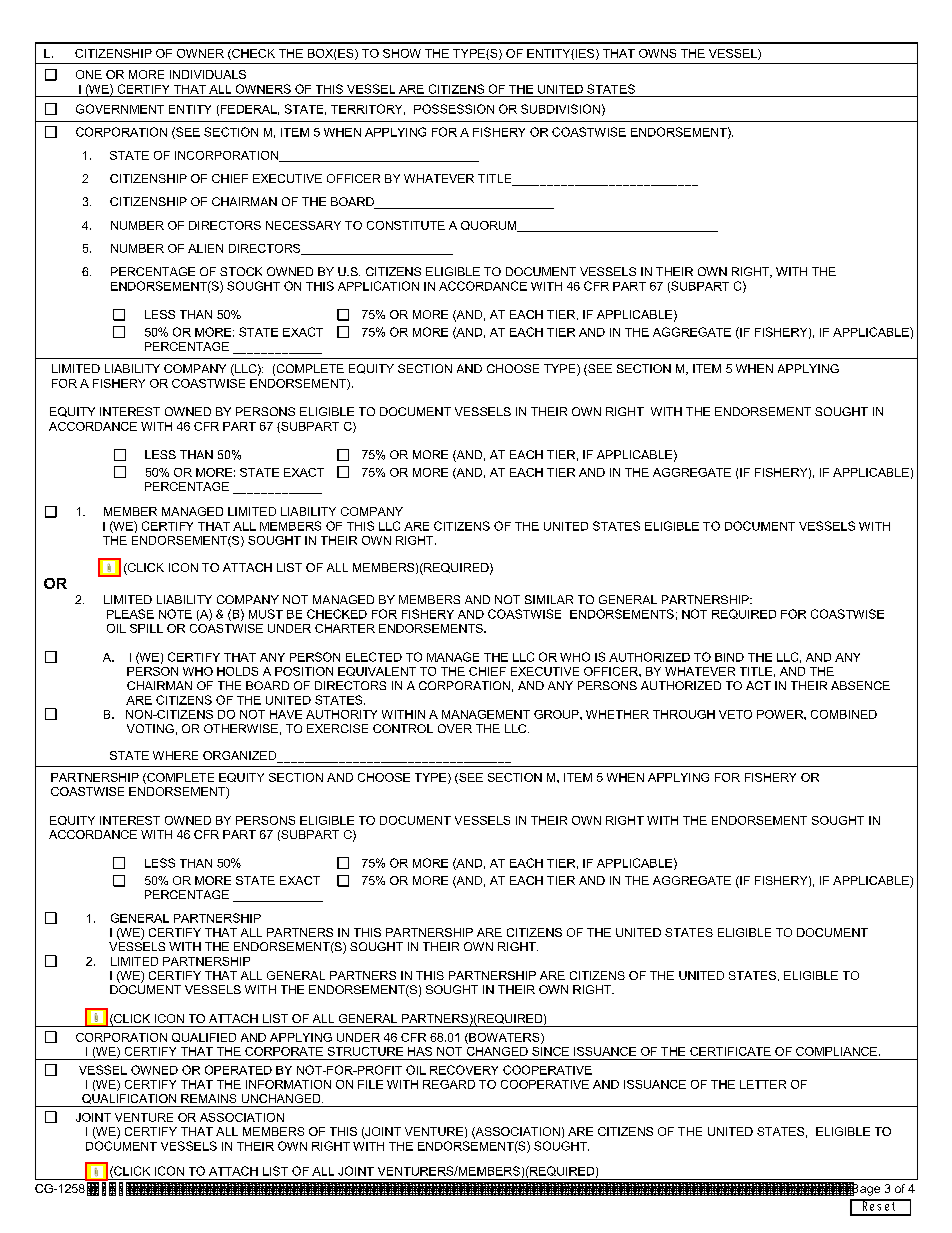  I want to click on INDIVIDUALS, so click(208, 74).
